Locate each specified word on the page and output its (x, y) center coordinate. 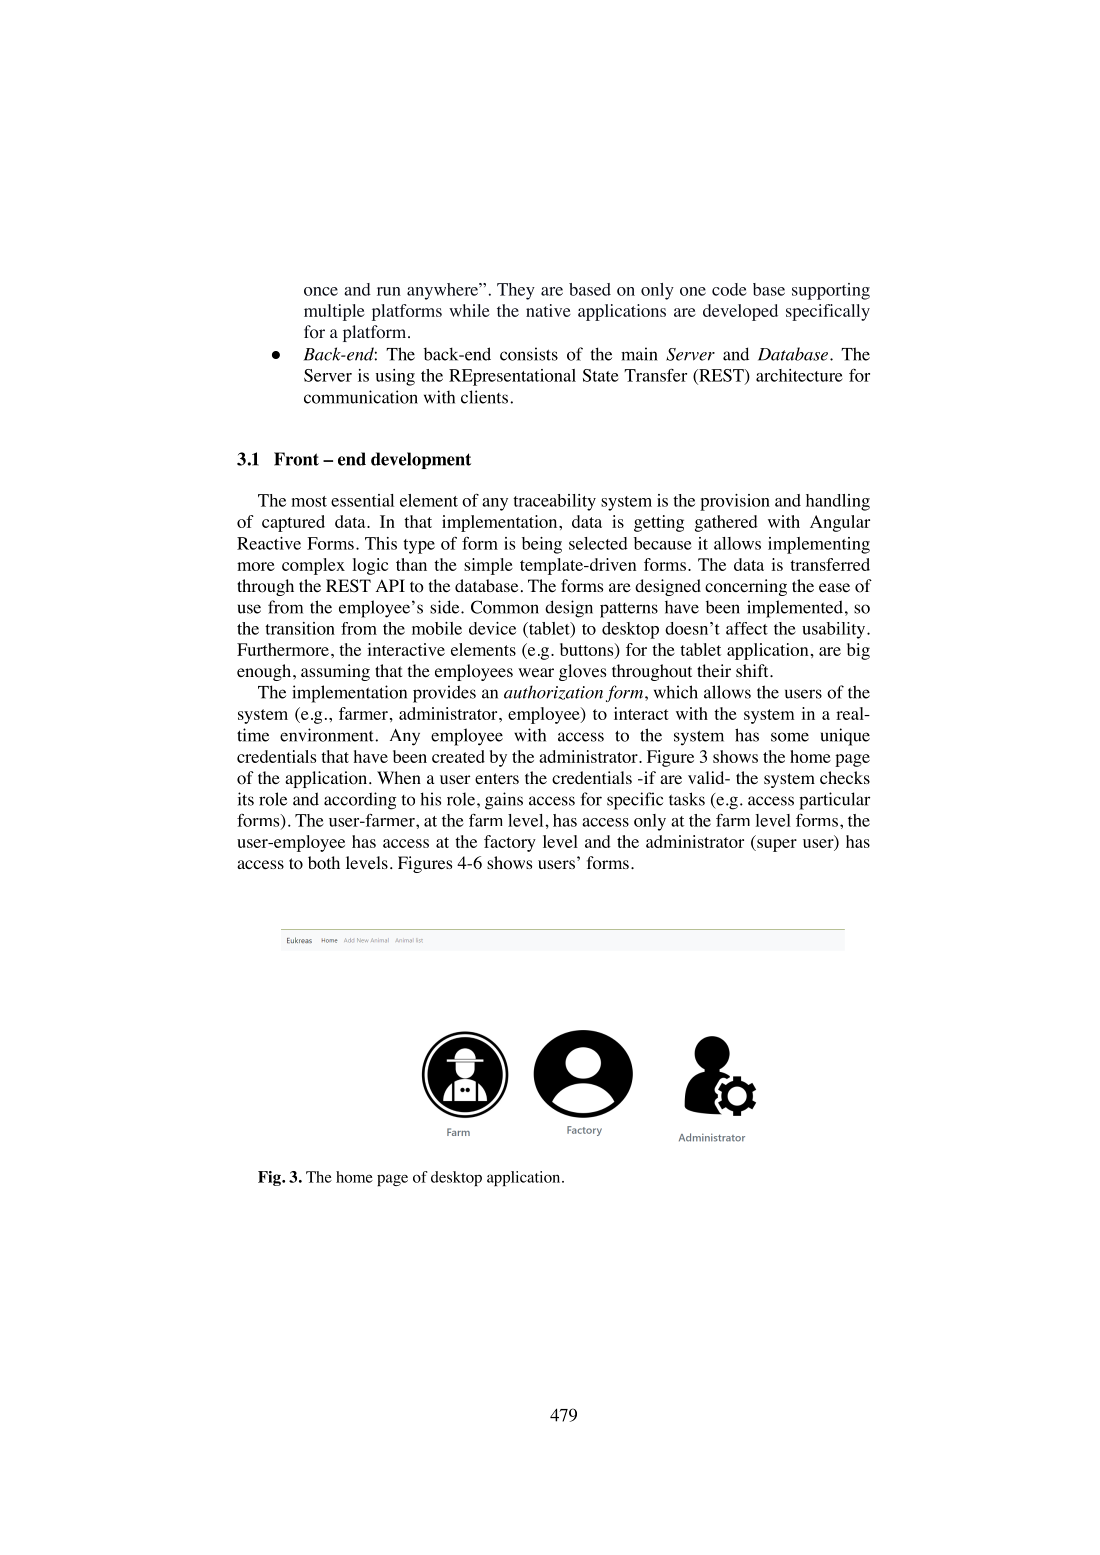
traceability (554, 502)
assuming (335, 672)
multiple (334, 312)
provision (735, 502)
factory (510, 843)
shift (753, 670)
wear (536, 672)
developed (740, 312)
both (324, 863)
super (776, 845)
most (309, 501)
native (548, 310)
